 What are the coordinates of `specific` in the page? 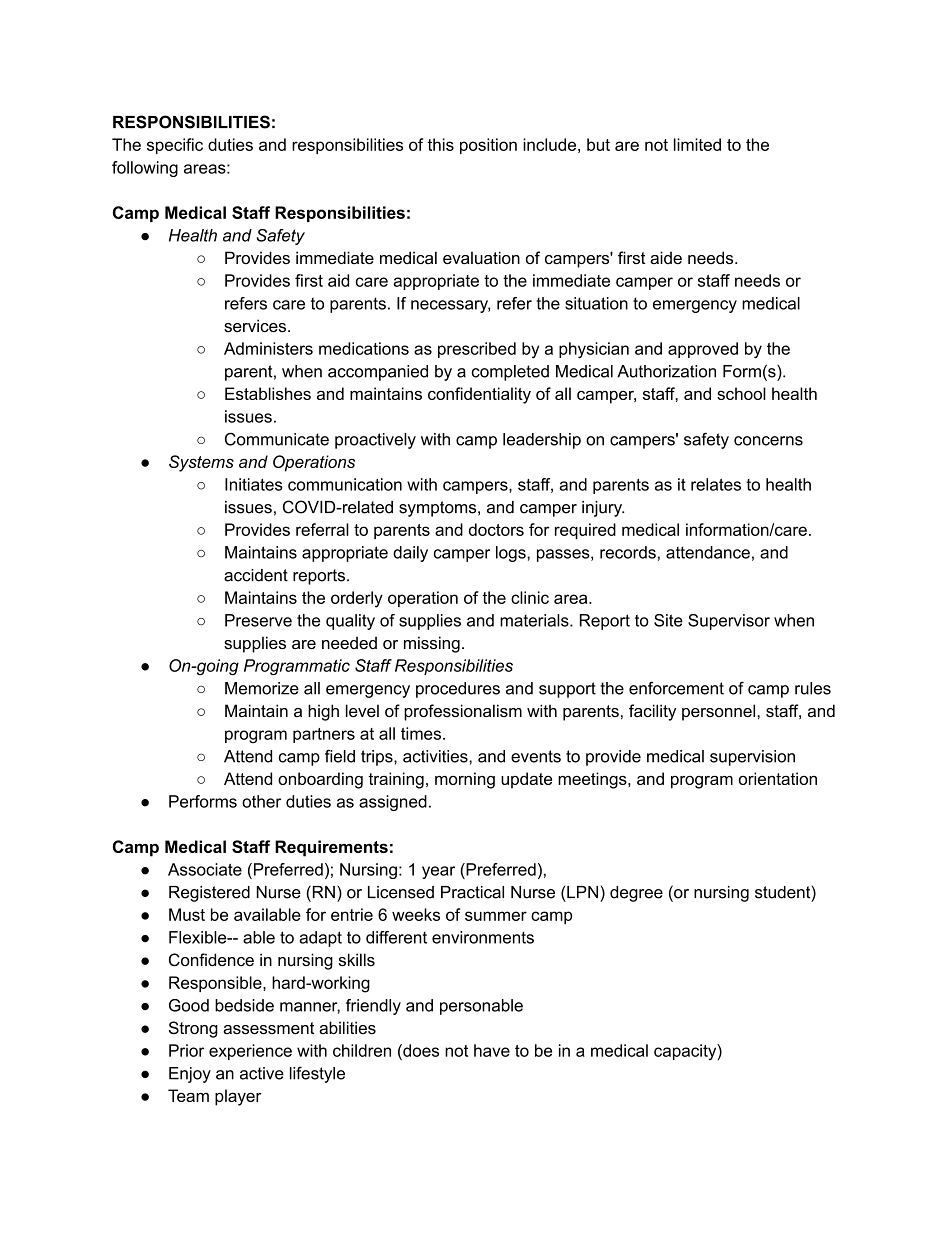 It's located at (175, 146).
